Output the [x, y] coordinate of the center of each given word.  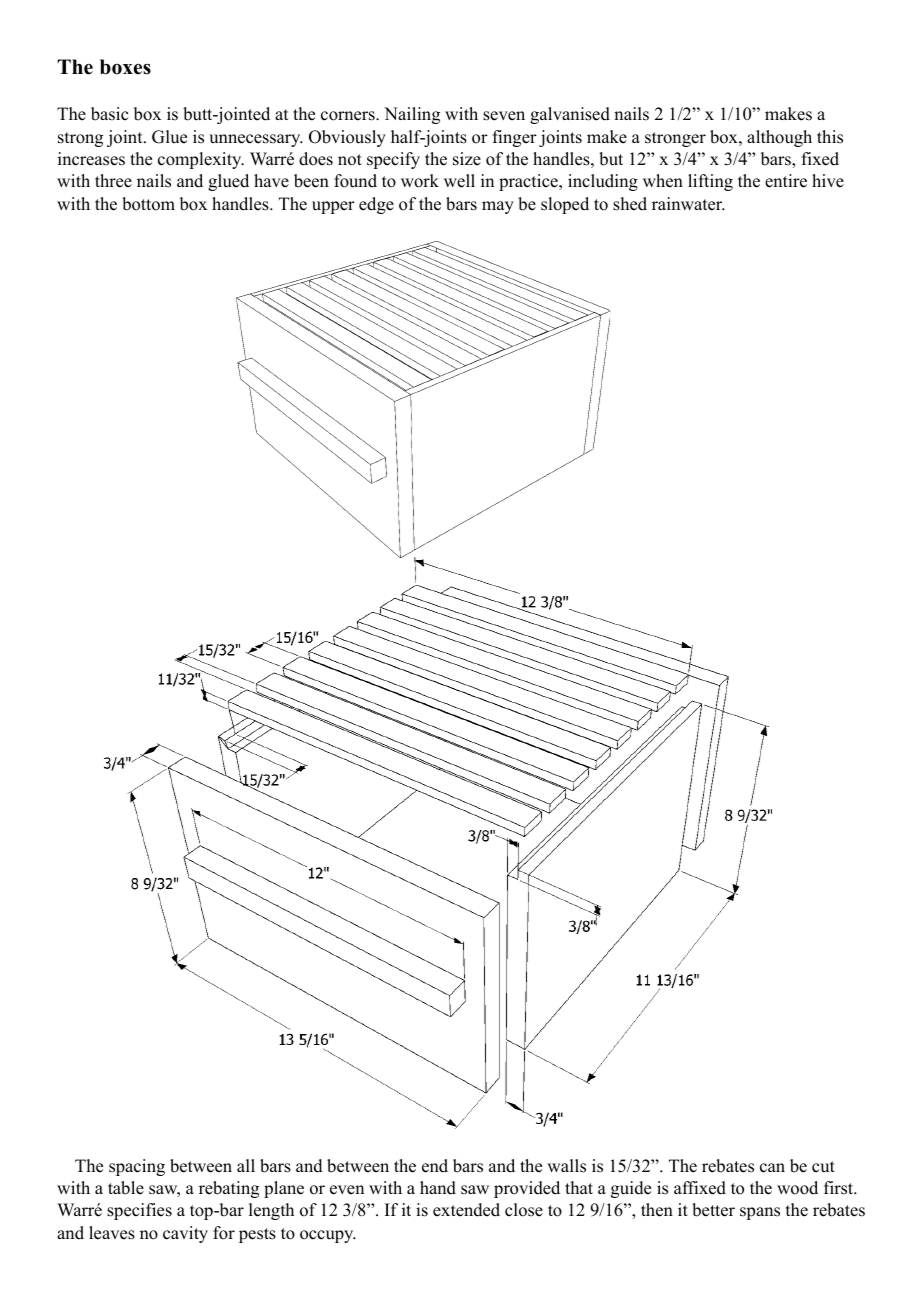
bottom [148, 204]
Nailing [412, 115]
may [498, 207]
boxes [125, 67]
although [779, 138]
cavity [185, 1234]
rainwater [688, 204]
